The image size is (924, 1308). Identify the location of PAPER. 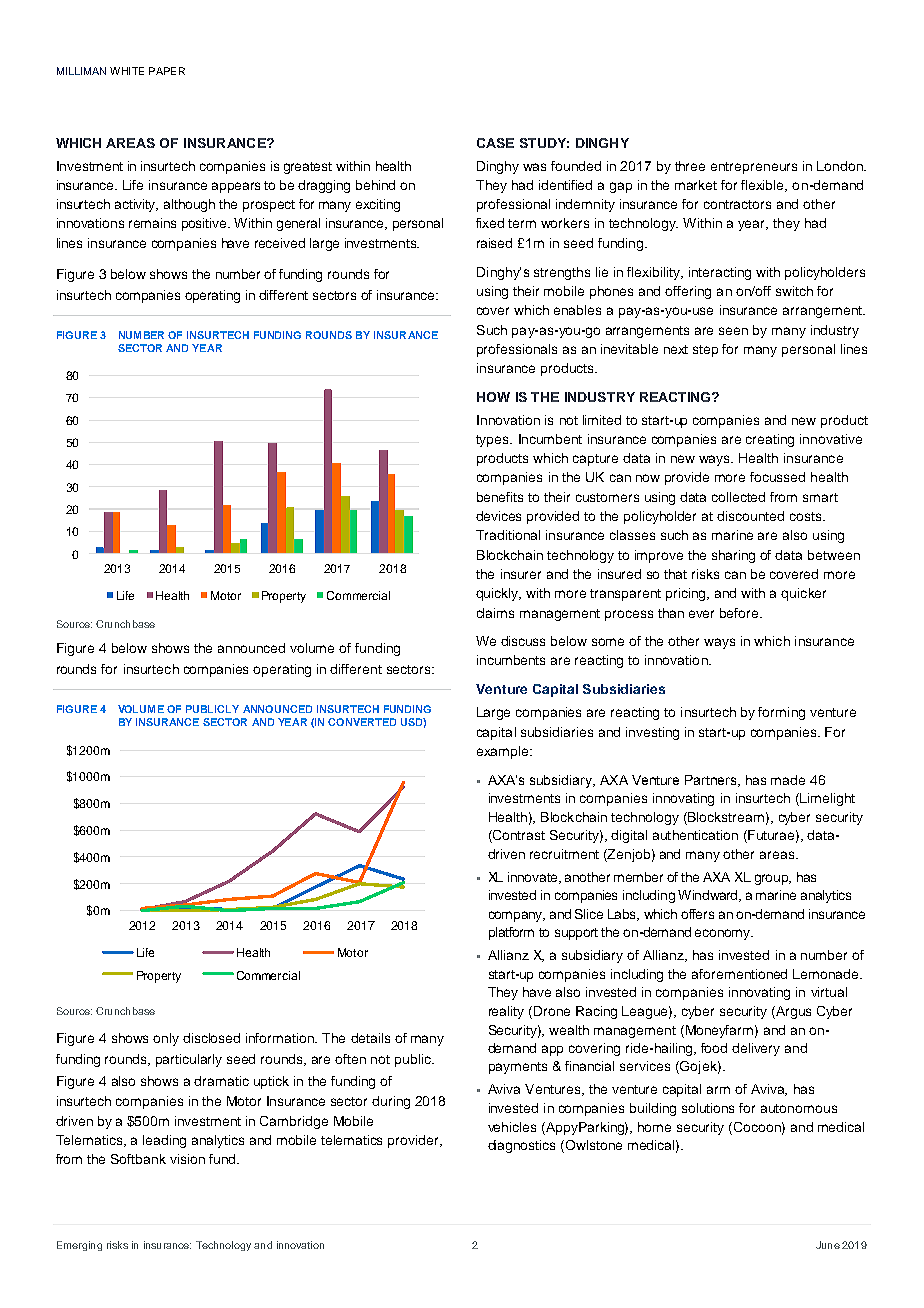
(167, 71).
